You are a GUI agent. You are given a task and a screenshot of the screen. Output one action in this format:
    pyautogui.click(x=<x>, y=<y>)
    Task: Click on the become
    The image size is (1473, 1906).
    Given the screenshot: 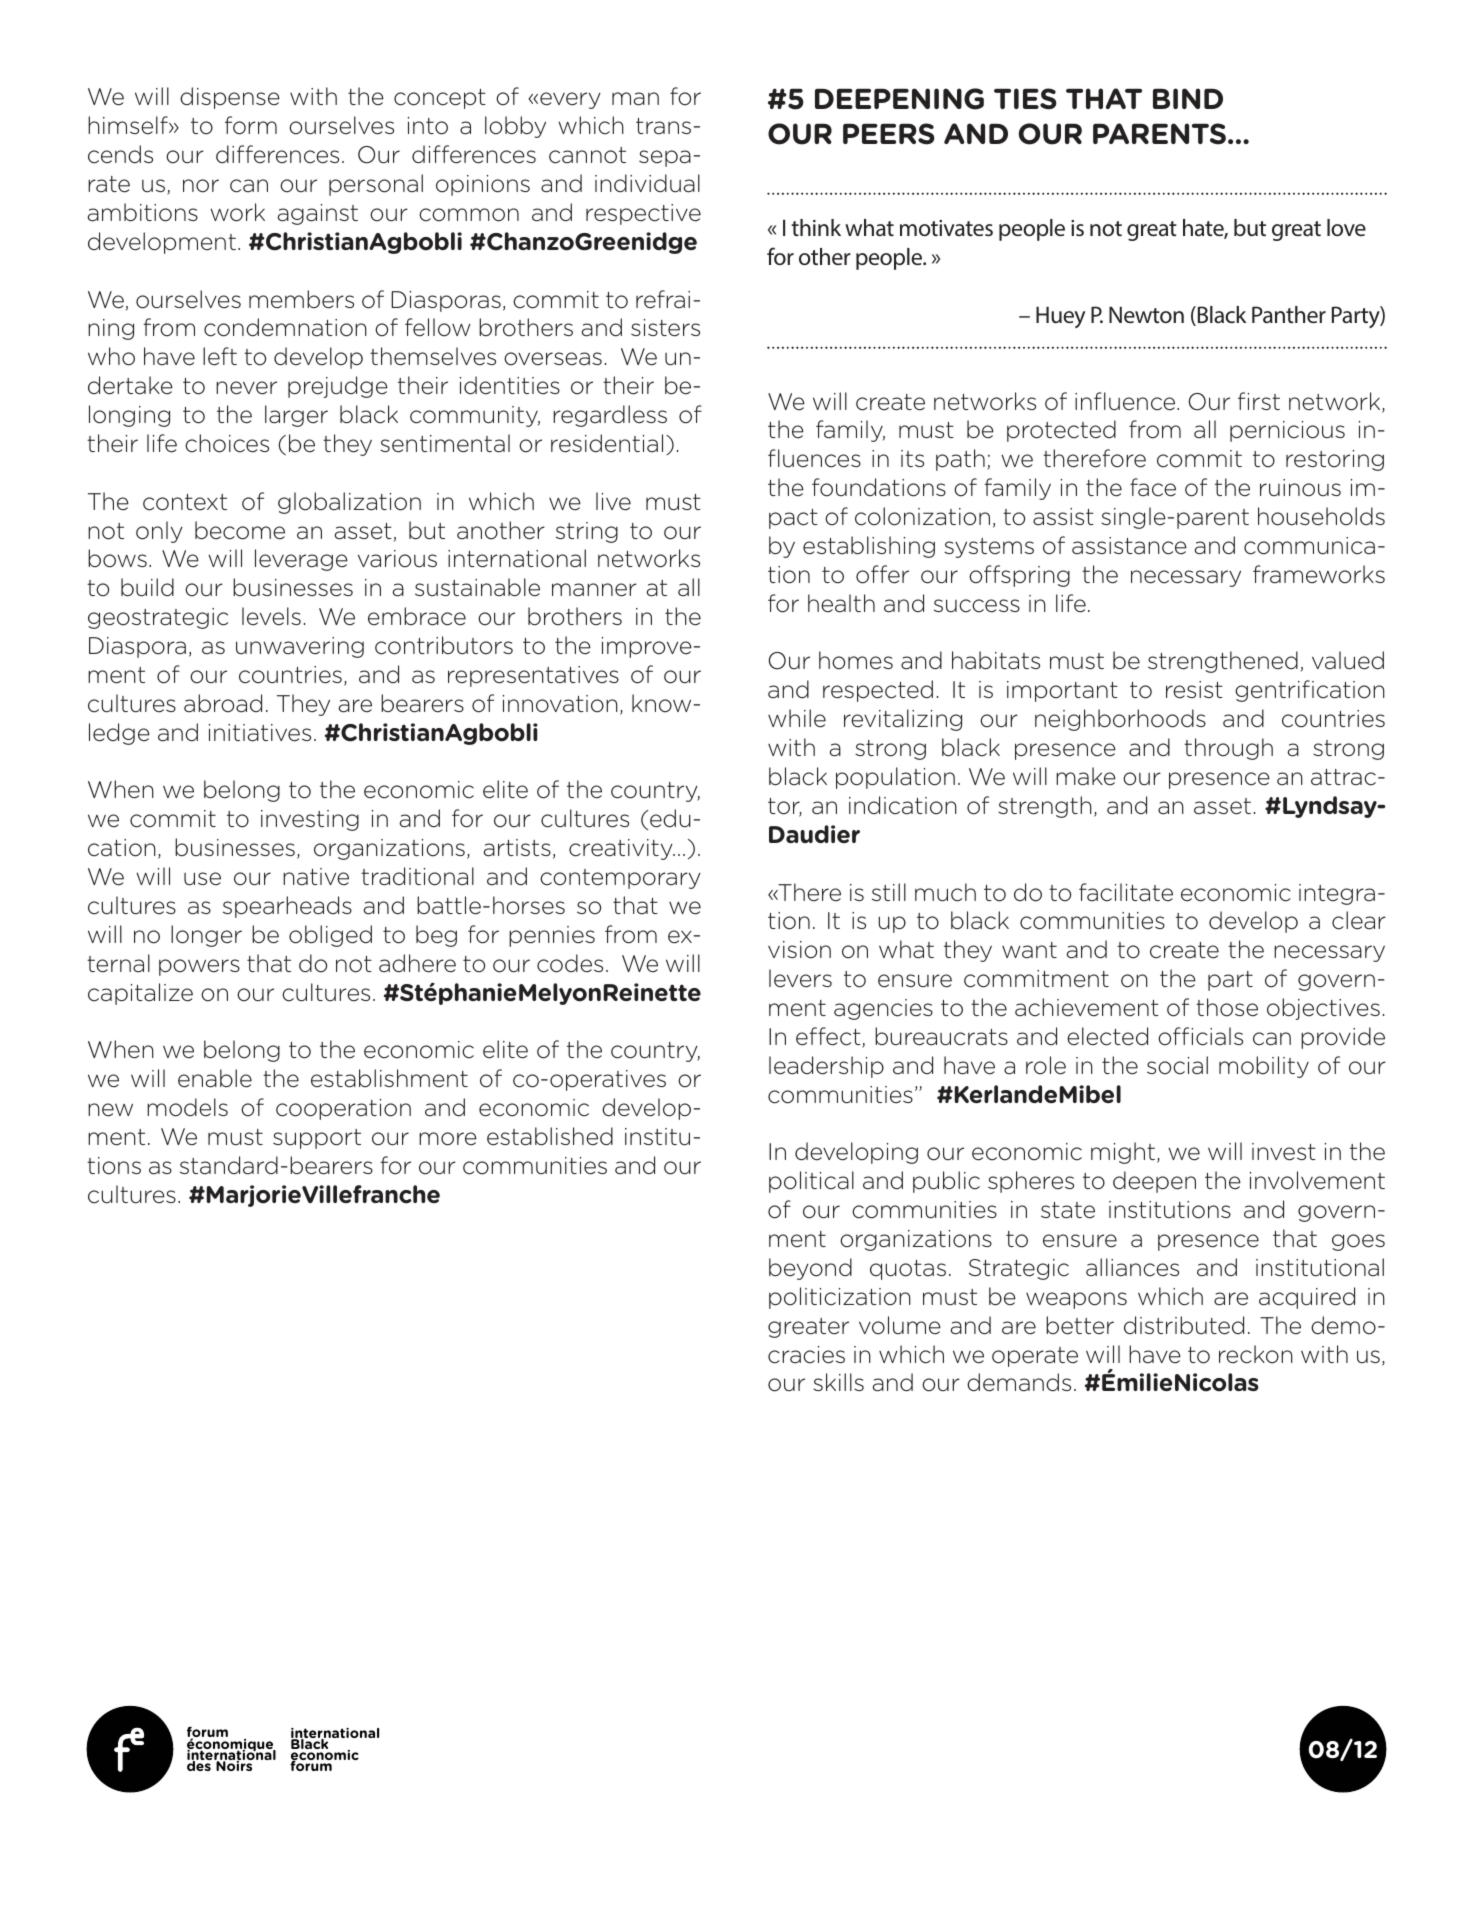 What is the action you would take?
    pyautogui.click(x=240, y=530)
